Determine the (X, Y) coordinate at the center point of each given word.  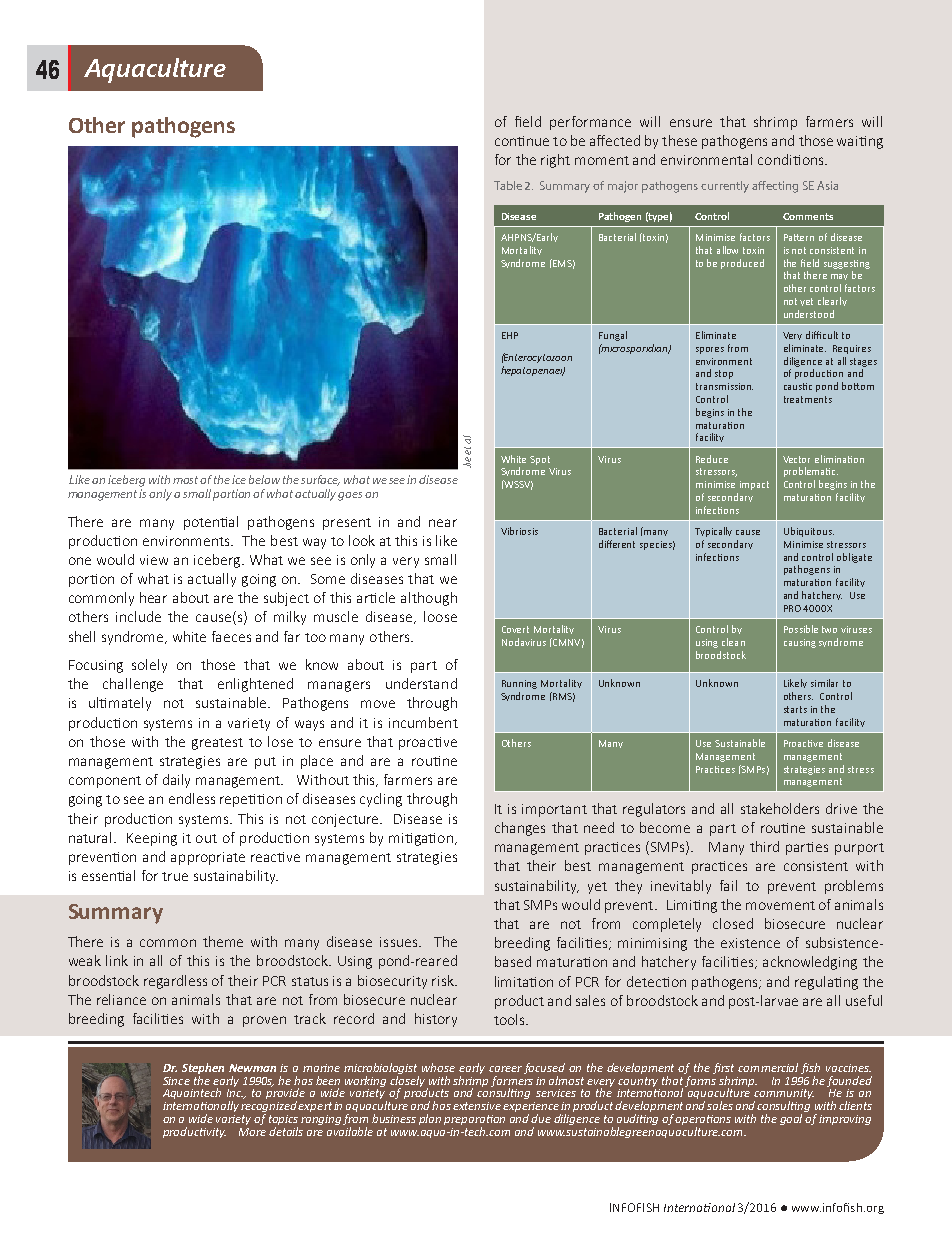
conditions (792, 159)
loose (440, 616)
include (138, 616)
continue (522, 141)
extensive (477, 1106)
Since (176, 1081)
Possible (801, 629)
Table (508, 185)
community (784, 1095)
